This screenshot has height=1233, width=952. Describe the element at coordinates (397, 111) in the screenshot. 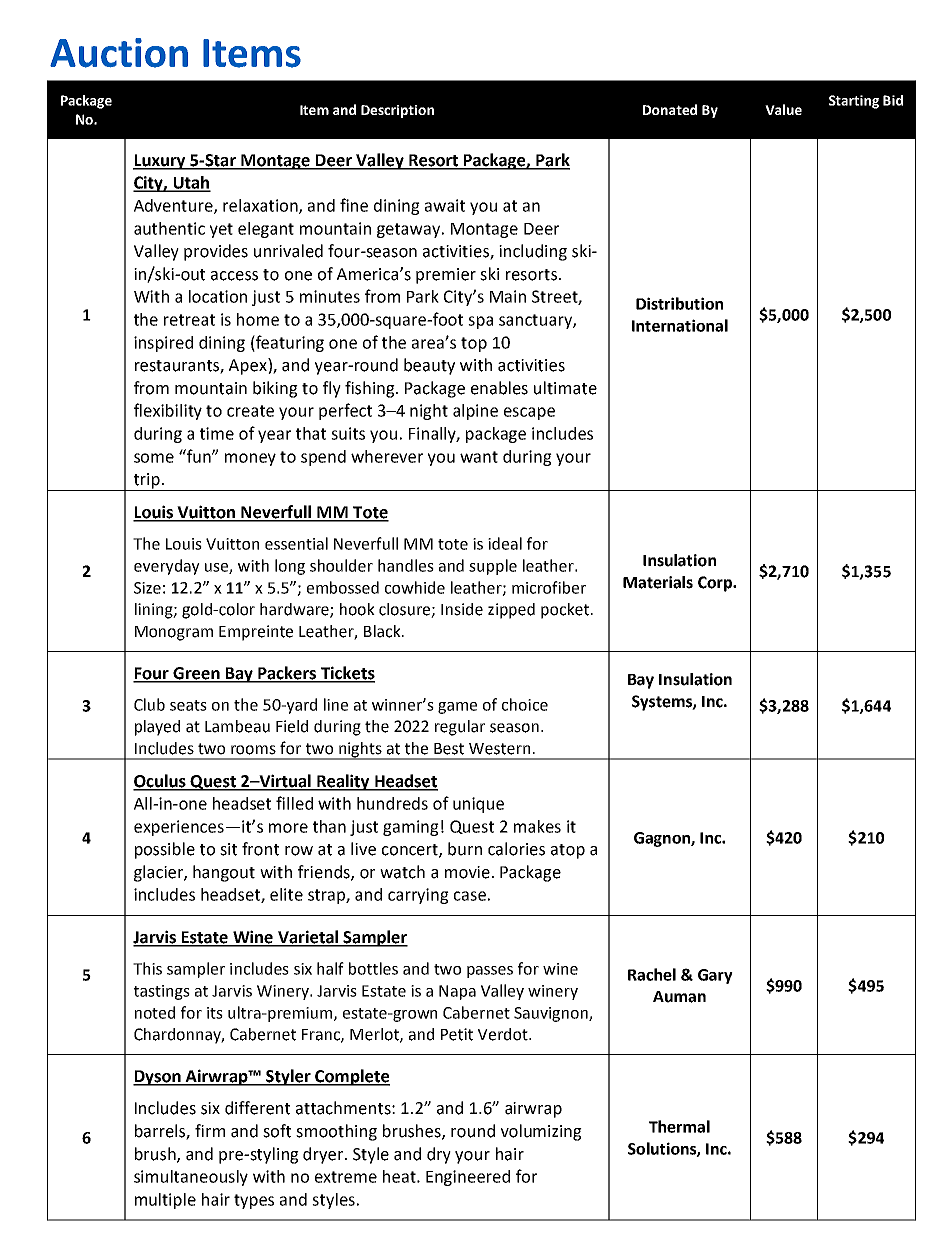

I see `Description` at that location.
